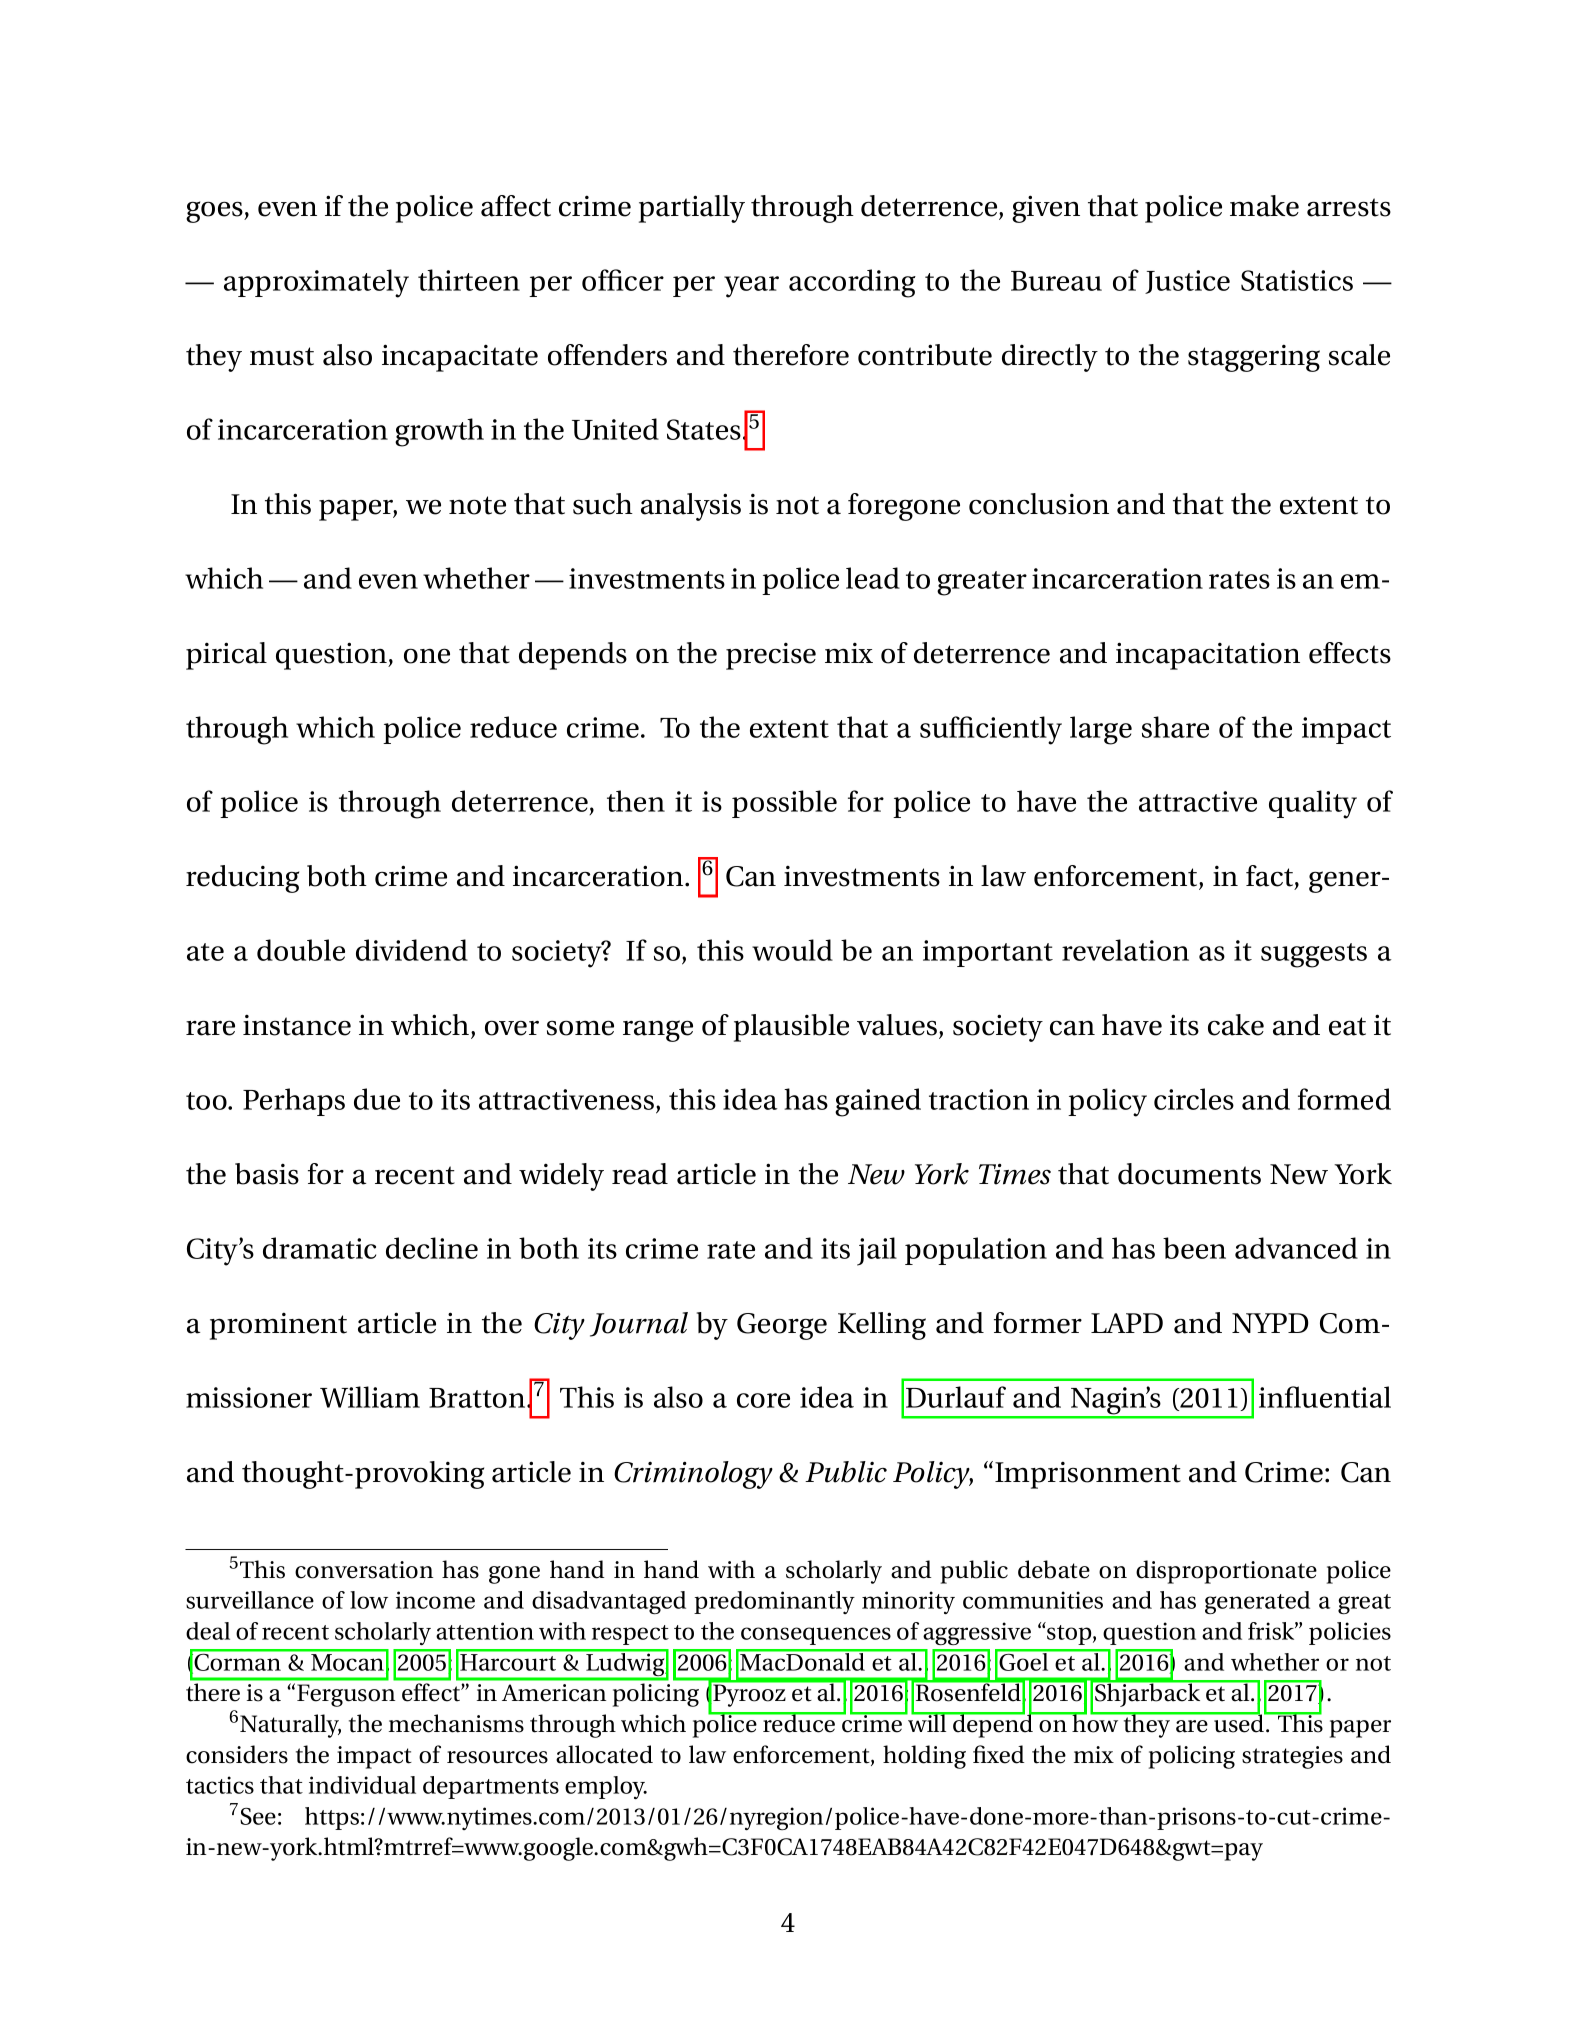  What do you see at coordinates (763, 1400) in the page?
I see `core` at bounding box center [763, 1400].
